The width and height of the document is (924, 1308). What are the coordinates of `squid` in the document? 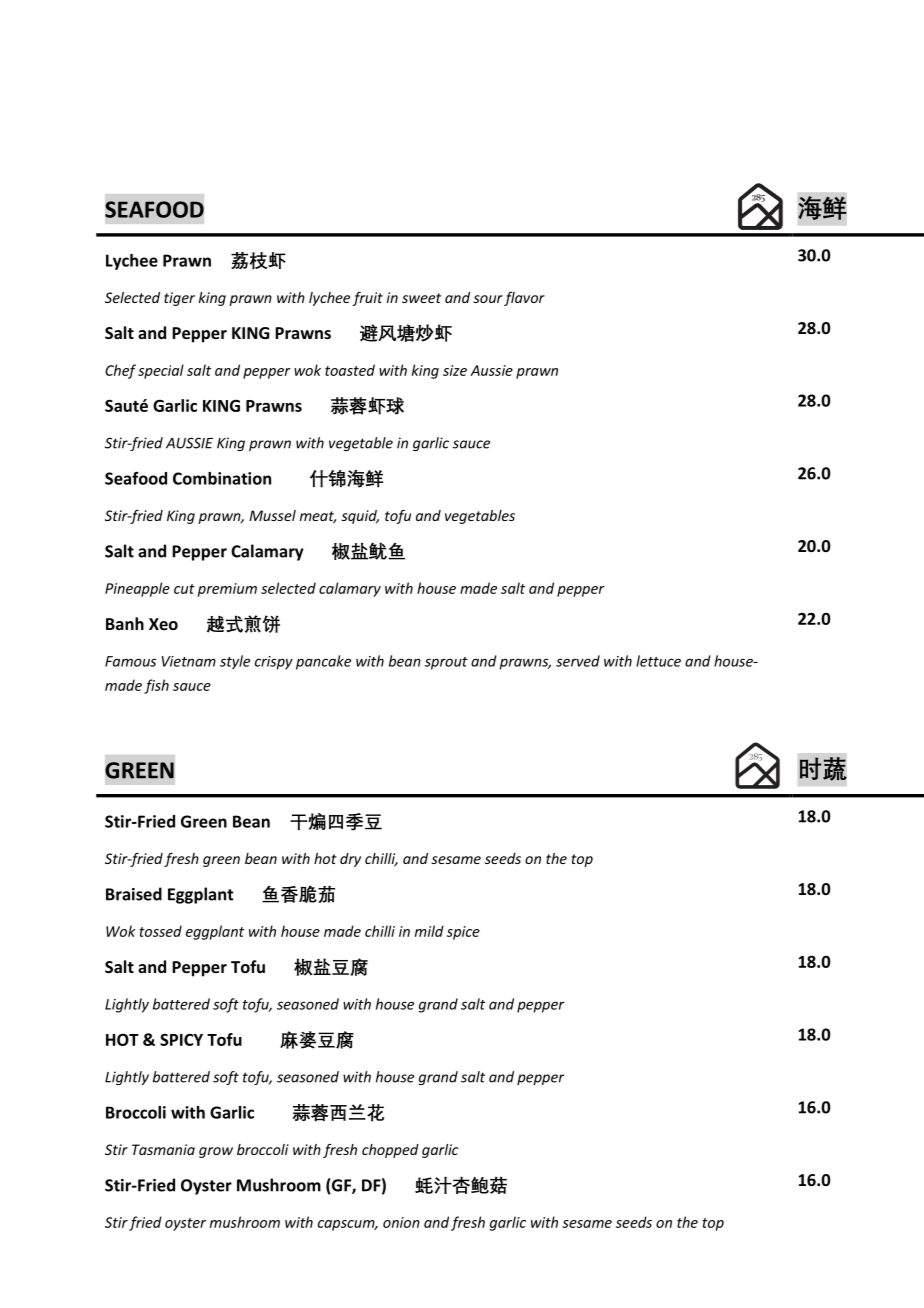 It's located at (360, 517).
